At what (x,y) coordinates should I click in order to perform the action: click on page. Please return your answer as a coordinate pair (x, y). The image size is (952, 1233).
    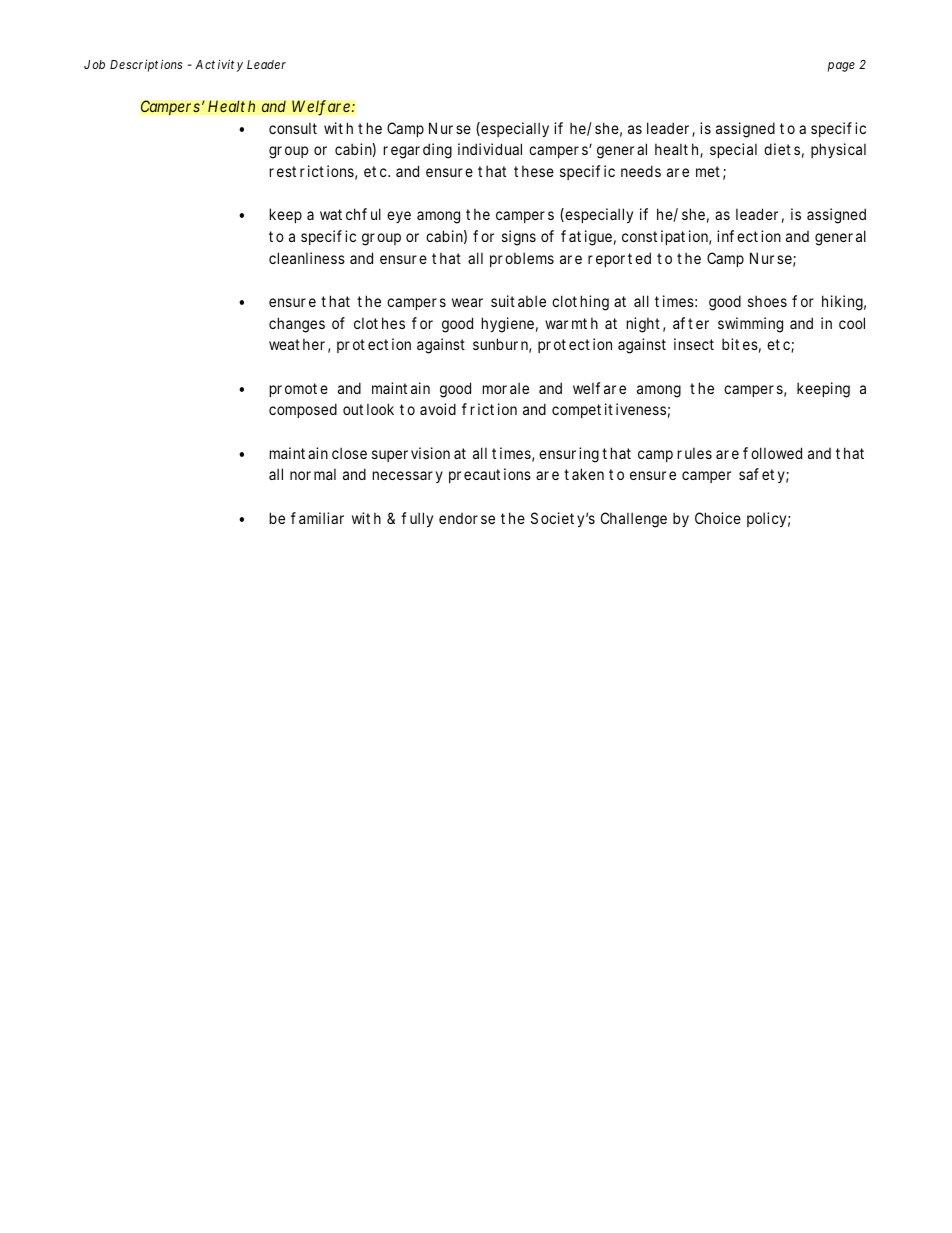
    Looking at the image, I should click on (841, 67).
